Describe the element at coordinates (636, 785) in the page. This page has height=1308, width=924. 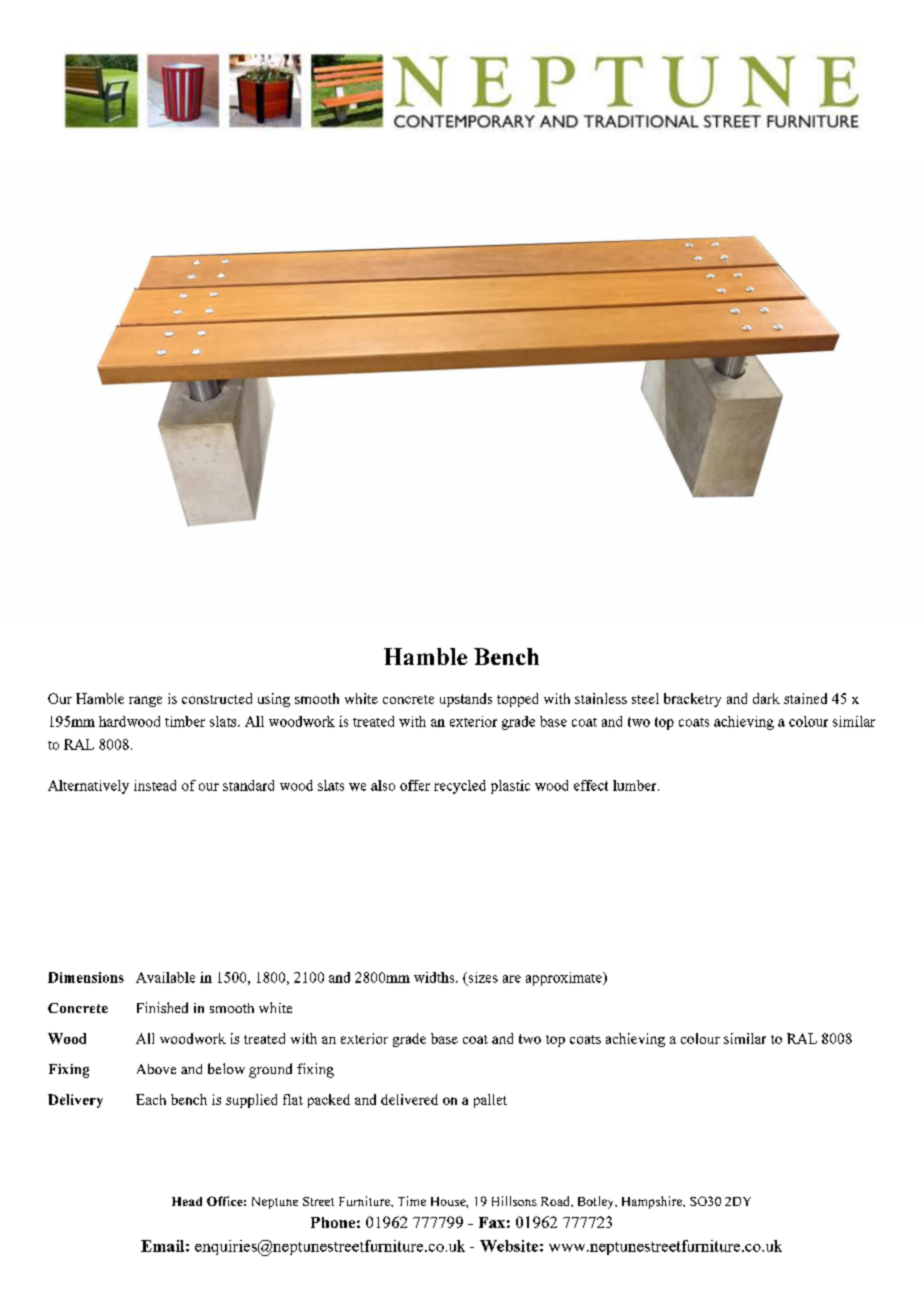
I see `lumber` at that location.
